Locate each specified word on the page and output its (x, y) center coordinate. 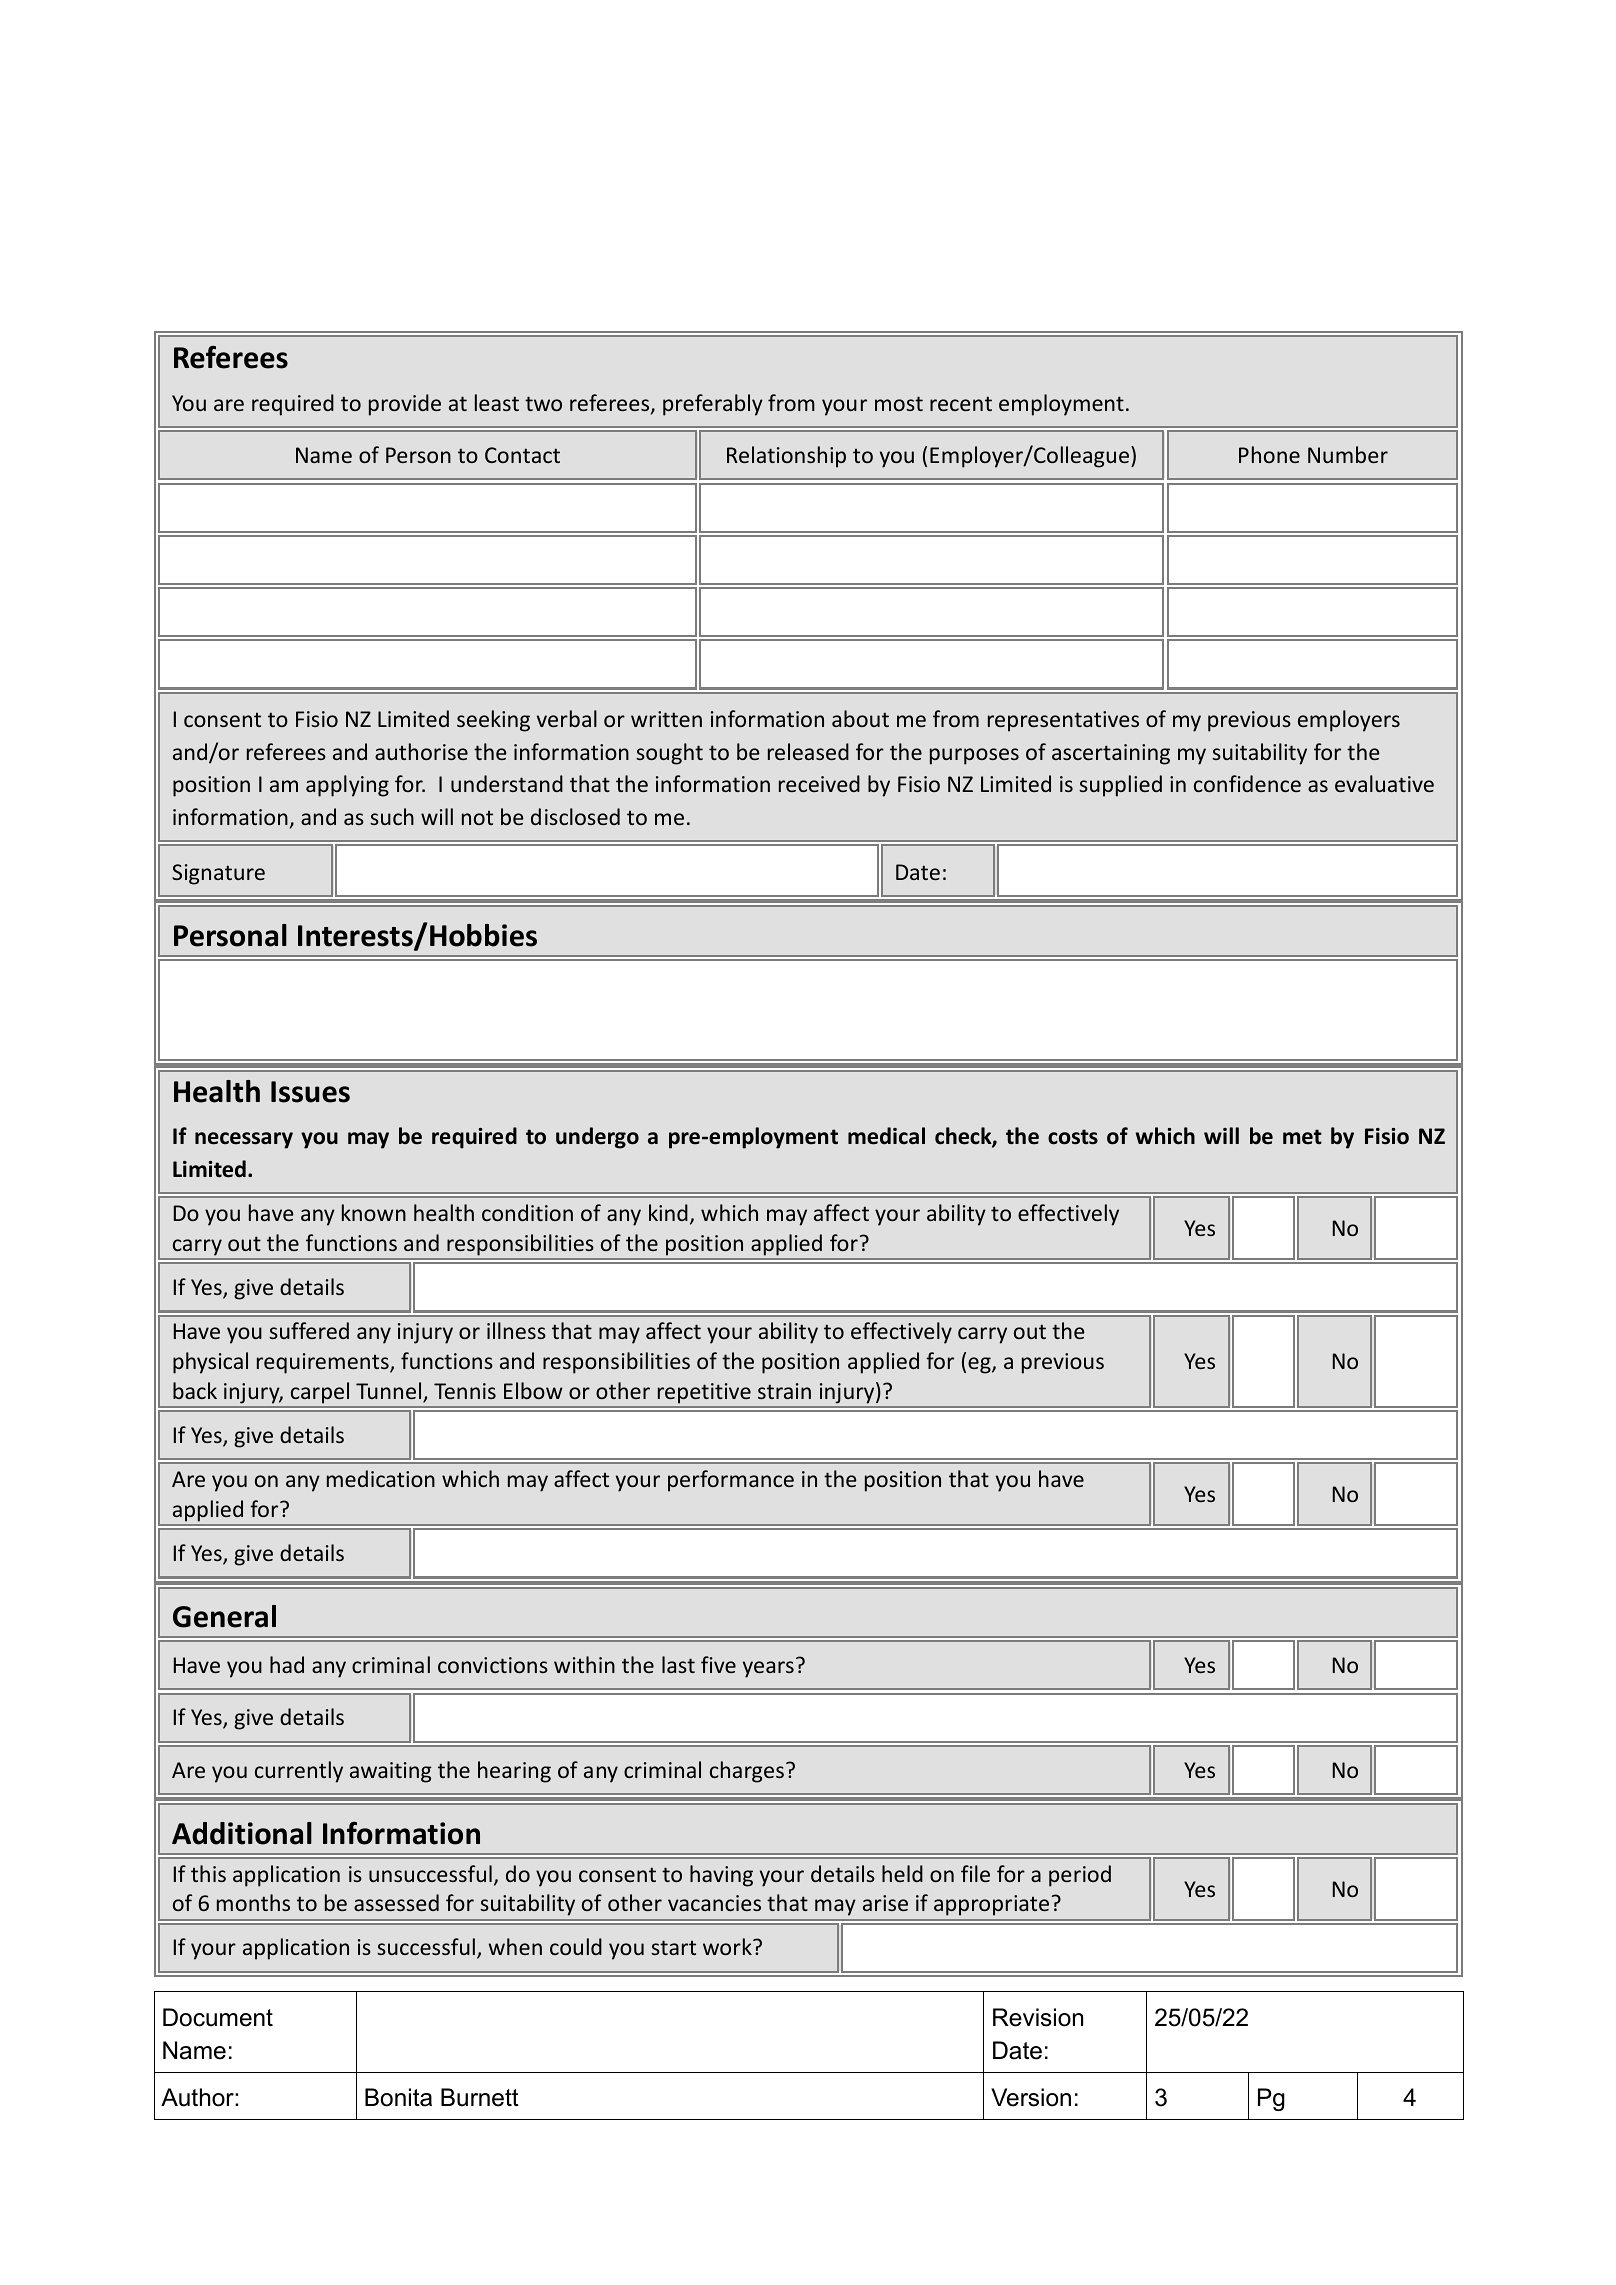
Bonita (398, 2097)
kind (668, 1212)
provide (405, 405)
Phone (1269, 454)
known (374, 1212)
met (1302, 1137)
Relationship (786, 457)
